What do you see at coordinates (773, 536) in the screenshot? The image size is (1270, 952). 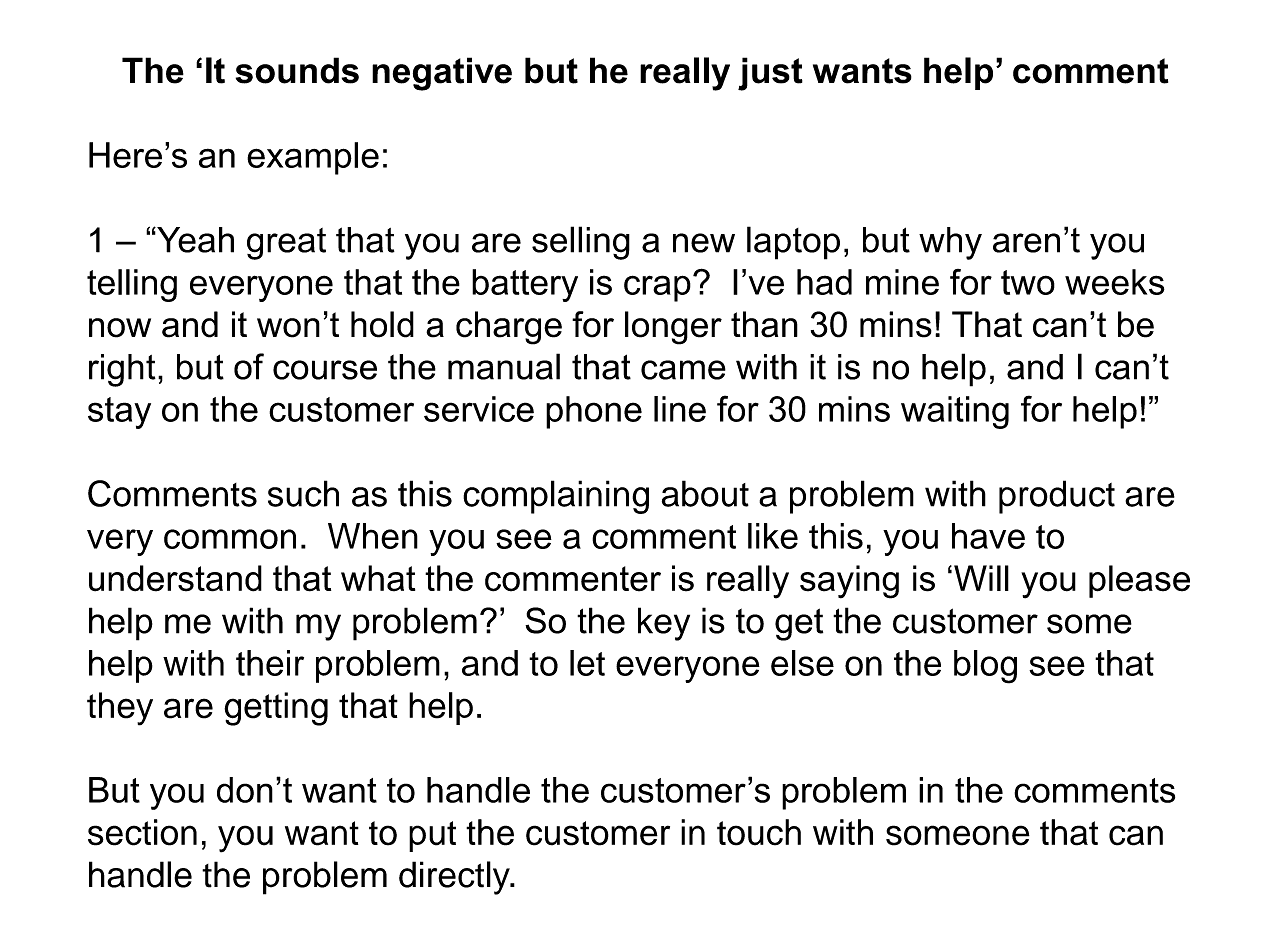 I see `like` at bounding box center [773, 536].
